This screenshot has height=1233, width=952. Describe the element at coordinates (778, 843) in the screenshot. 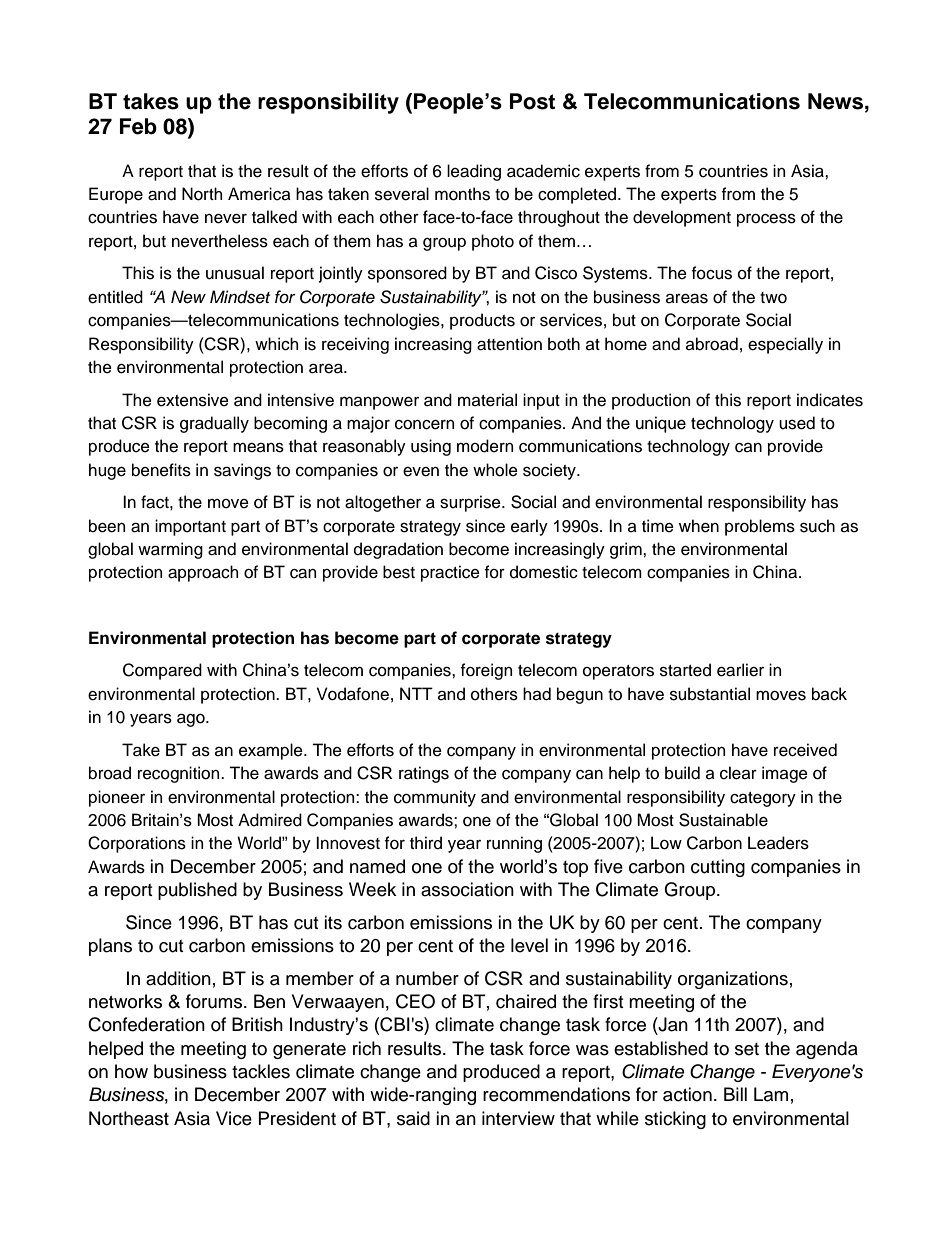

I see `Leaders` at that location.
